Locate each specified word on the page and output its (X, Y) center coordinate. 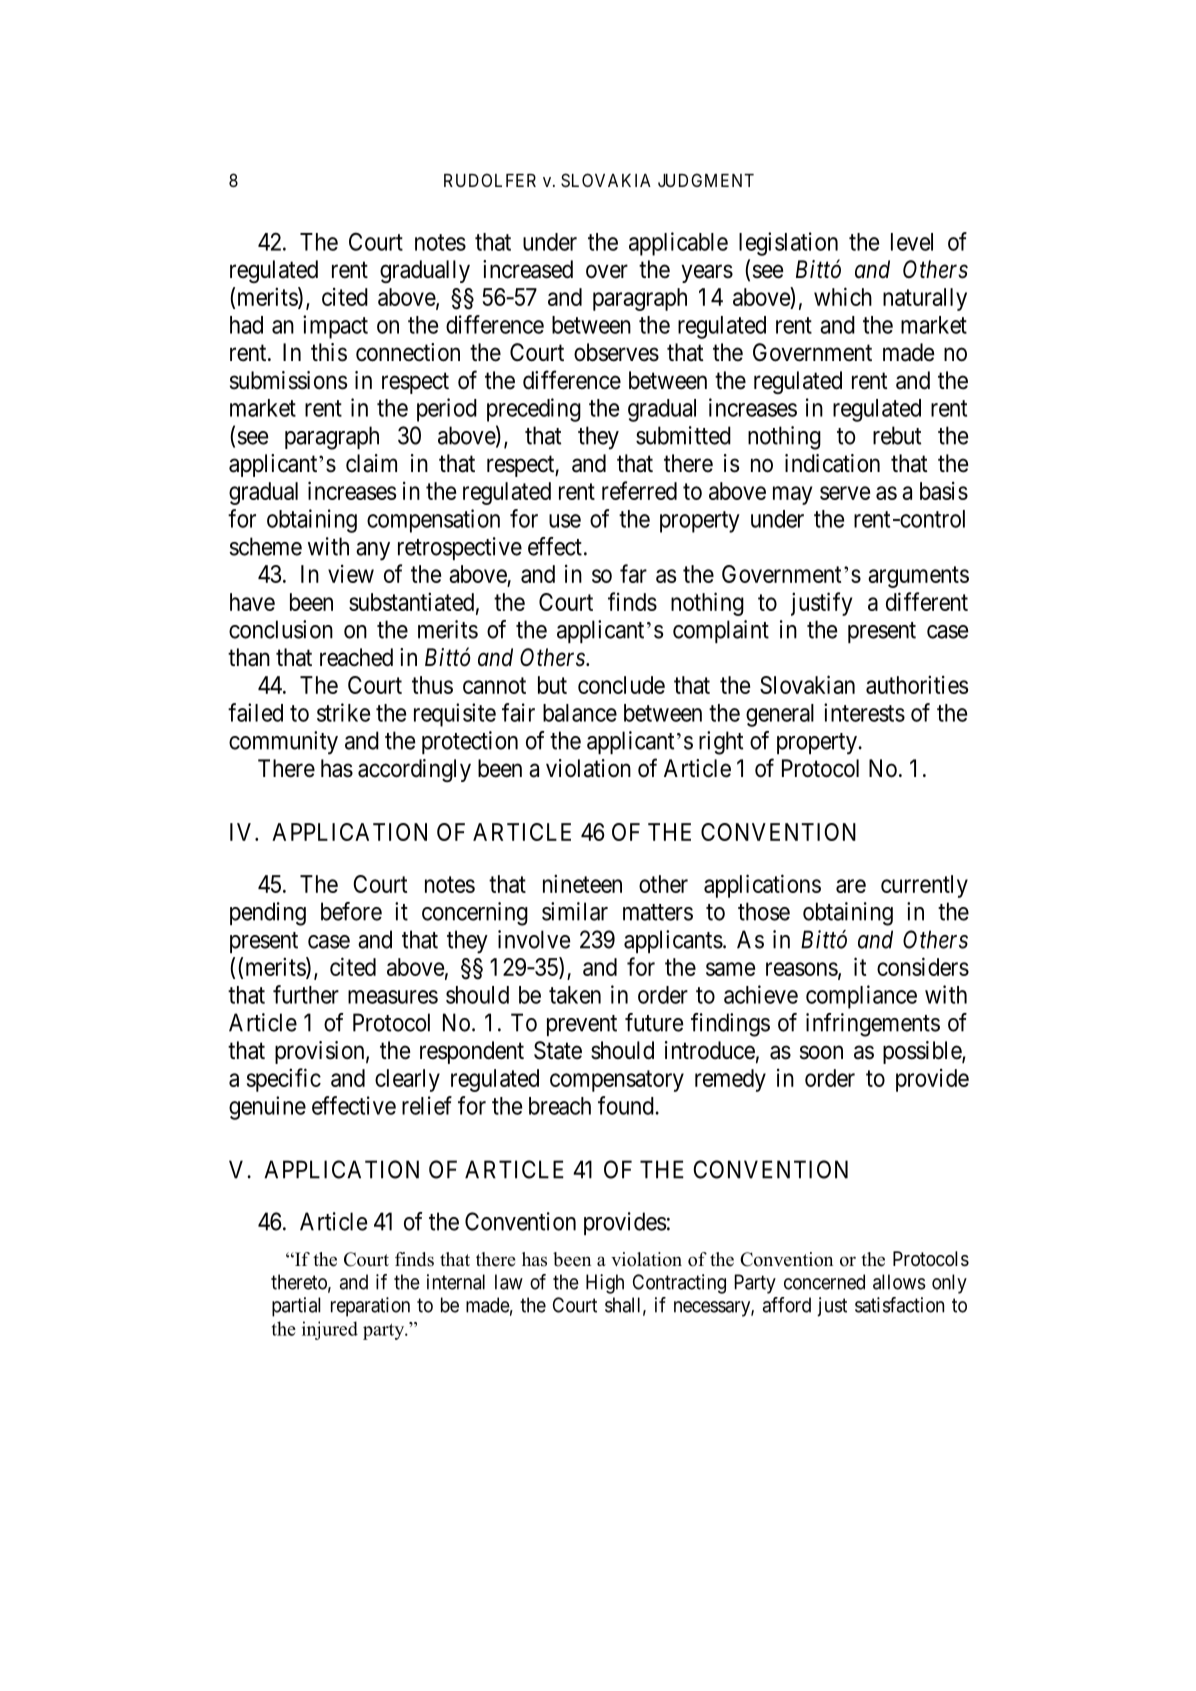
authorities (917, 684)
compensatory (617, 1081)
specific (284, 1080)
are (851, 886)
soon (821, 1052)
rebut (897, 435)
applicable (678, 244)
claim (371, 463)
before (351, 911)
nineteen (582, 883)
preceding (534, 410)
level (912, 242)
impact (335, 327)
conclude (621, 685)
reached (356, 657)
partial (296, 1307)
